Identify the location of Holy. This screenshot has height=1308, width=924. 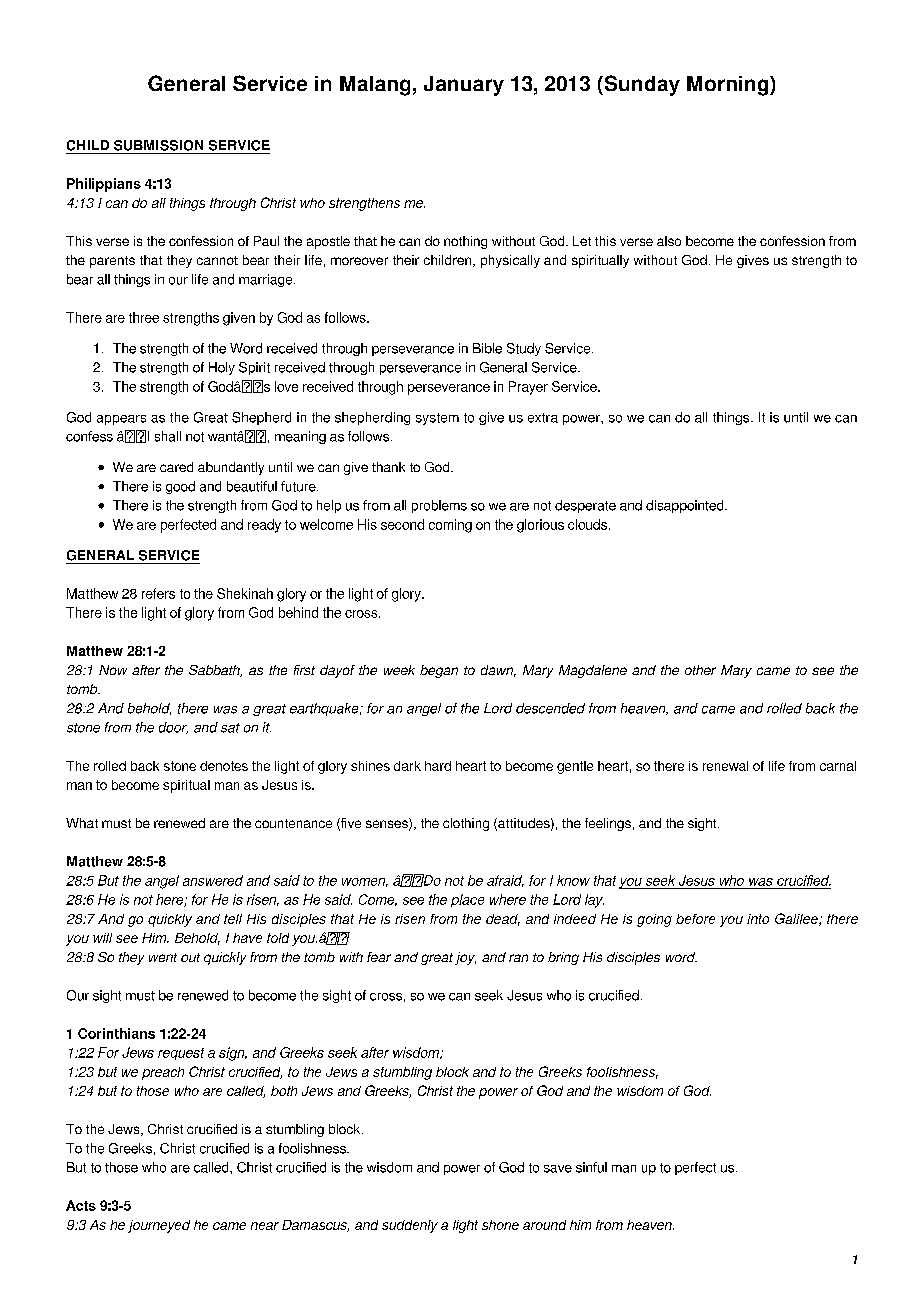
(222, 368).
